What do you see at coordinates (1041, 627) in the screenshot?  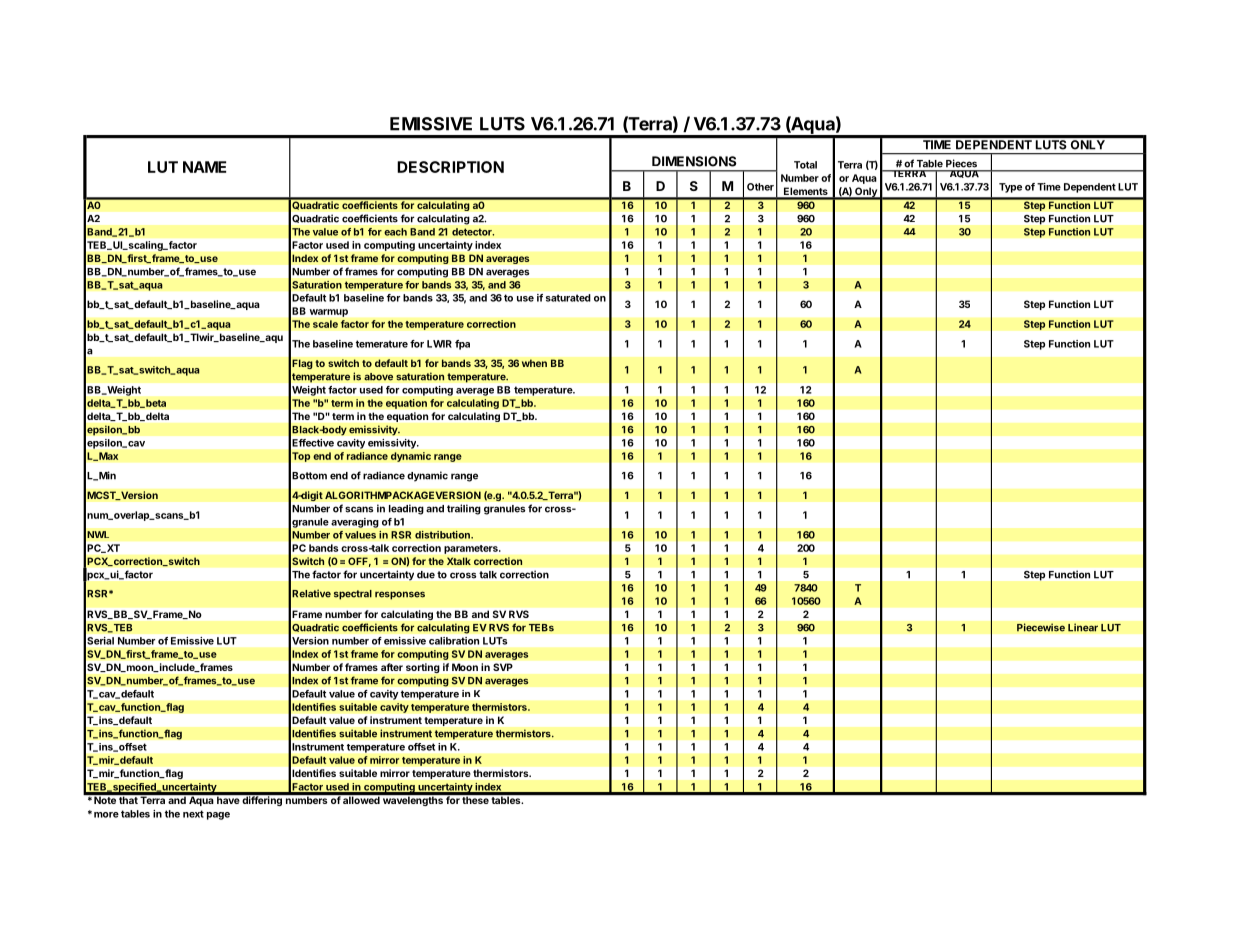 I see `Piecewise` at bounding box center [1041, 627].
